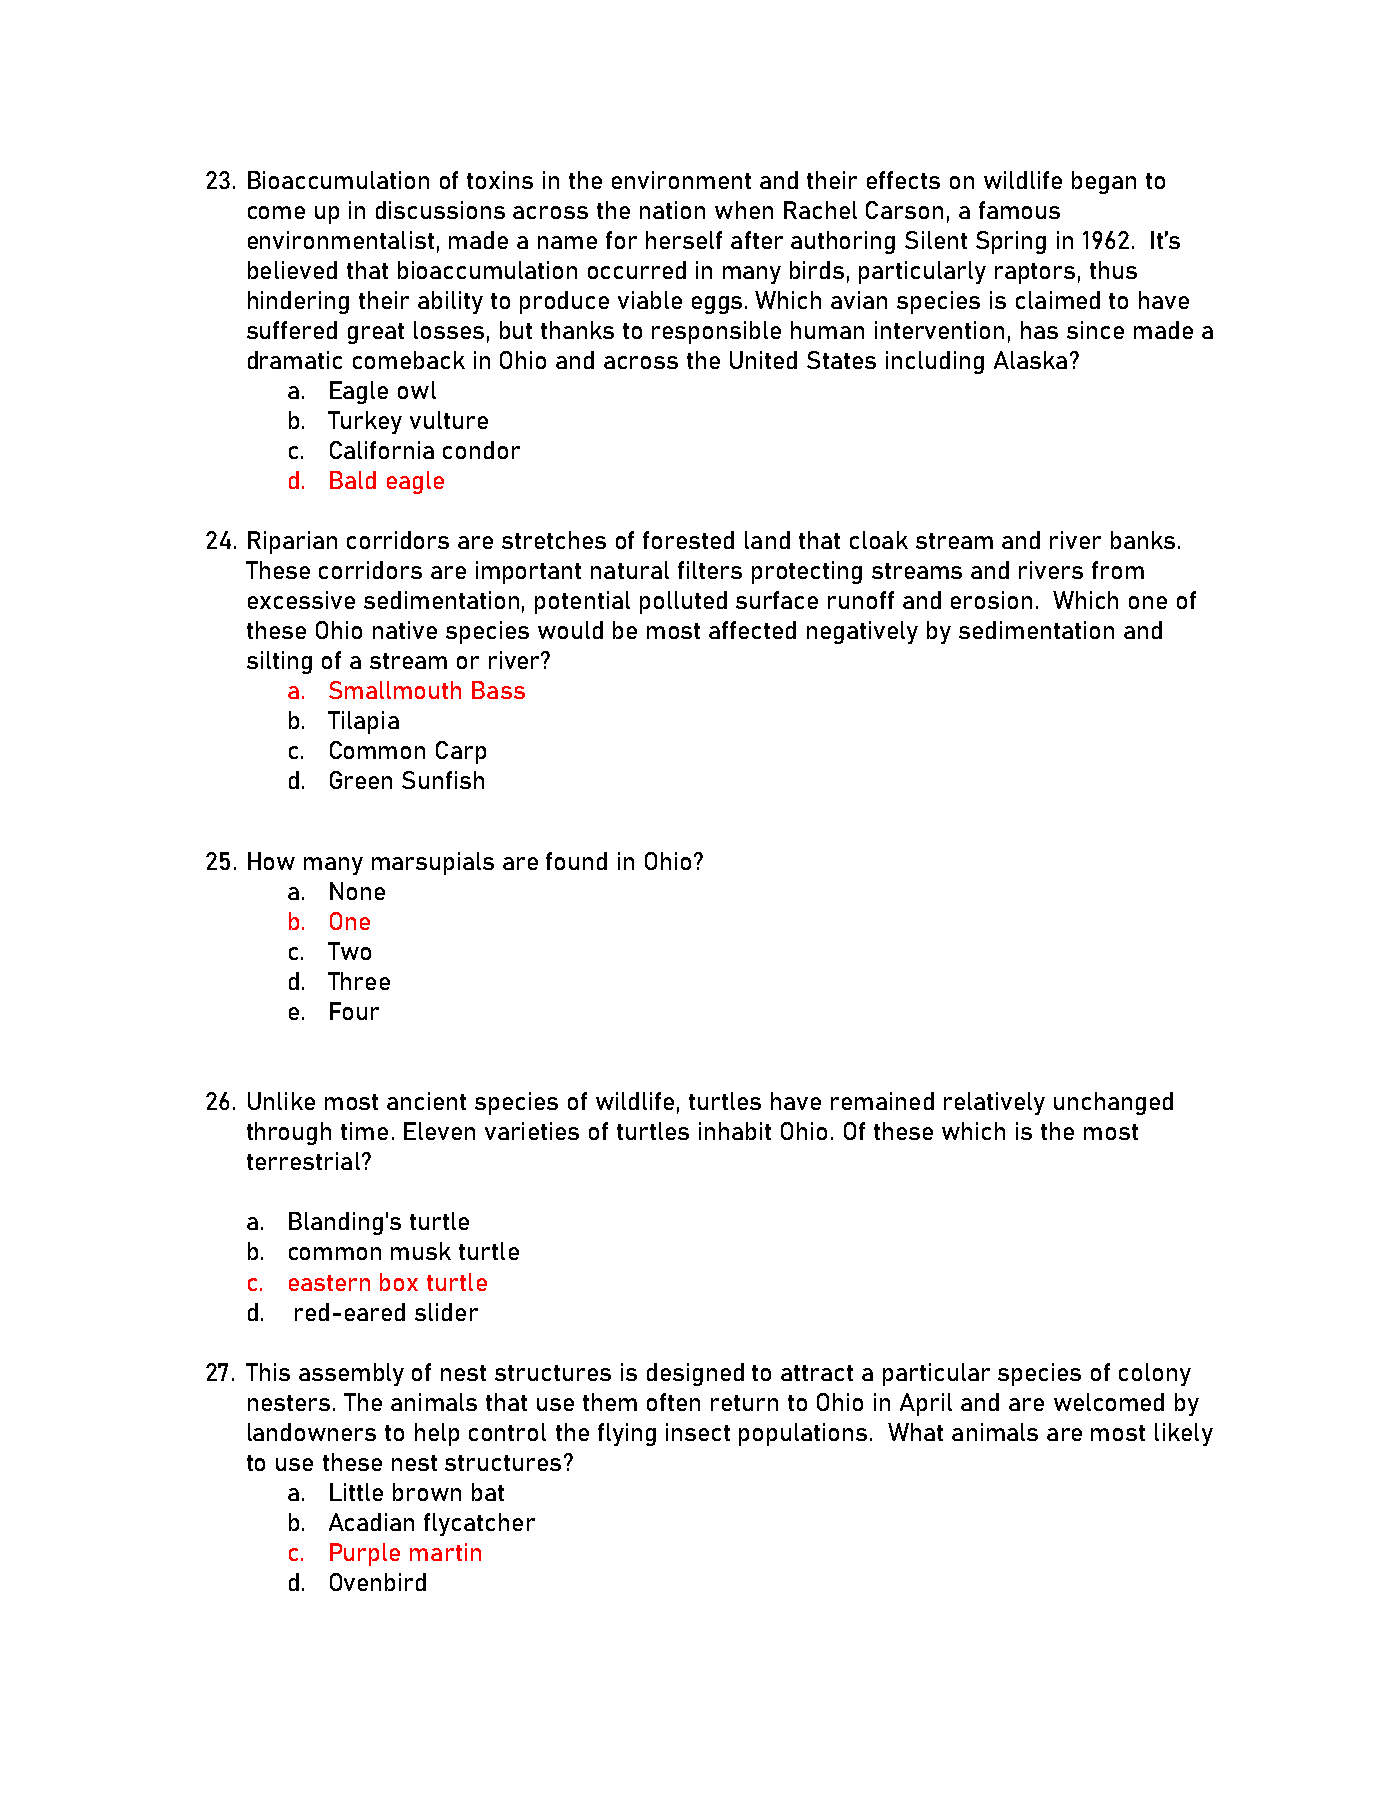 This document has width=1392, height=1802. Describe the element at coordinates (365, 1554) in the document. I see `Purple` at that location.
